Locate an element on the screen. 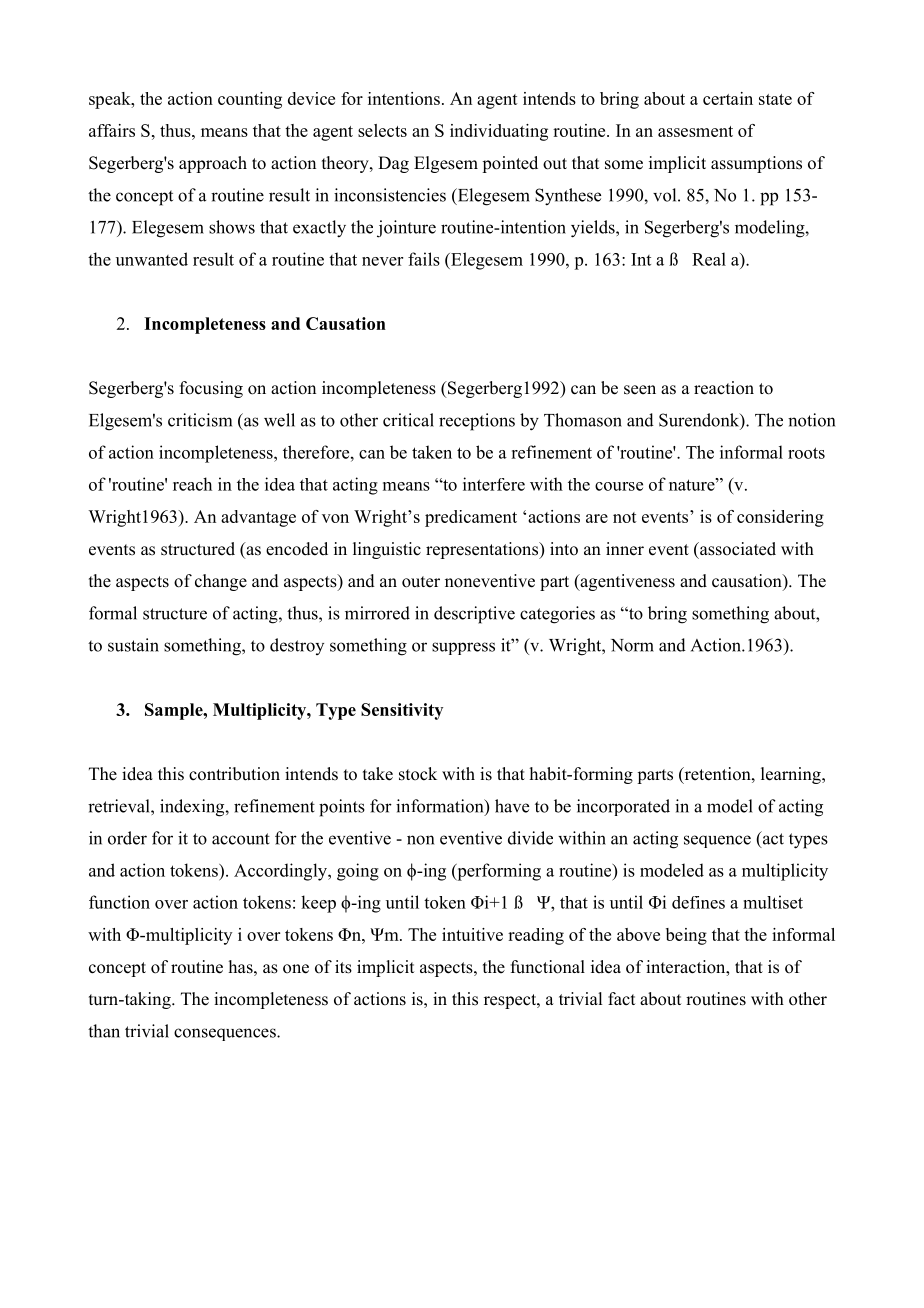  unwanted is located at coordinates (152, 259).
